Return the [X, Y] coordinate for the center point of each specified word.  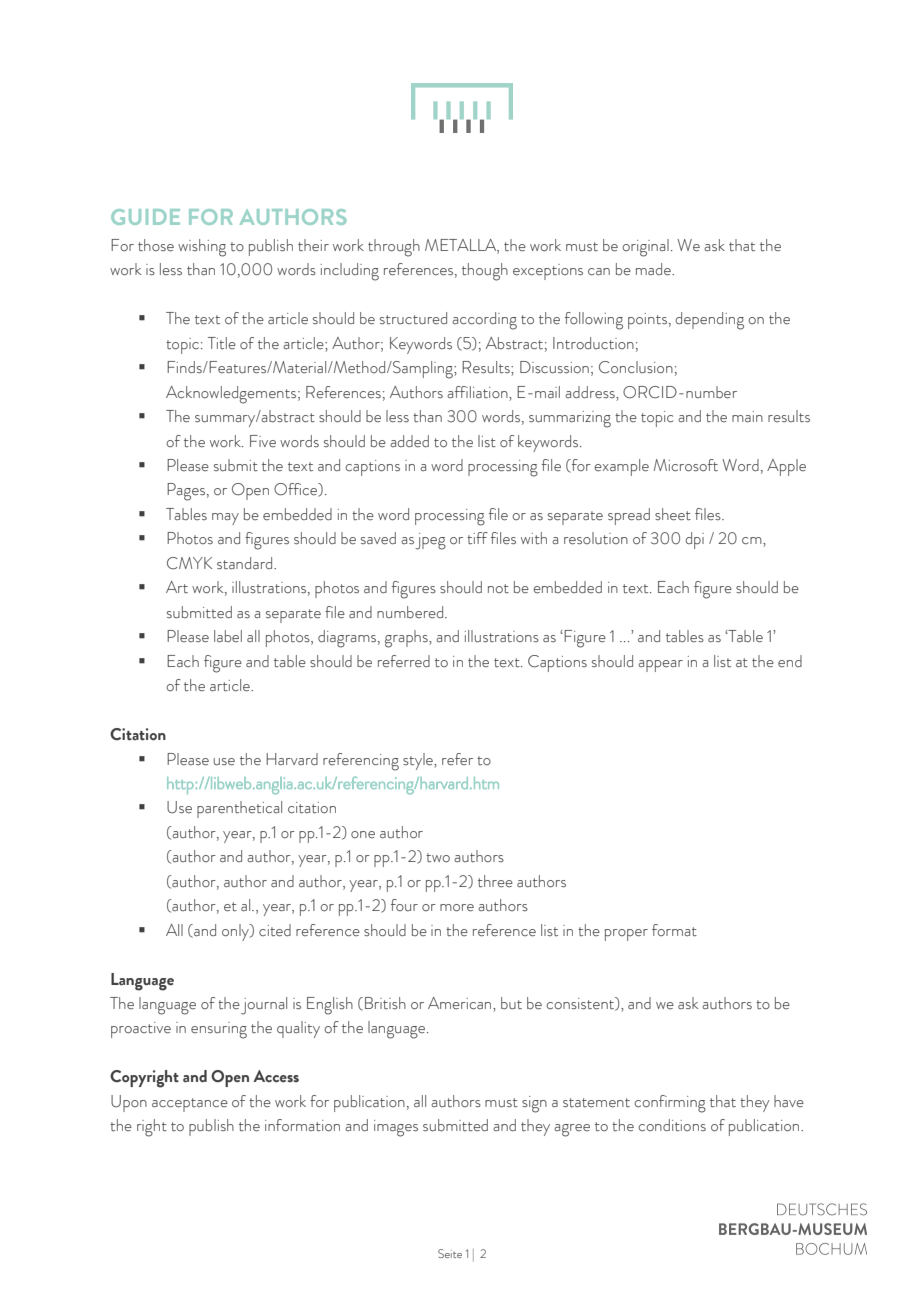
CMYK [189, 563]
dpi [694, 540]
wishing [202, 248]
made [654, 269]
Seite [450, 1253]
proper [626, 935]
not [498, 589]
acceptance [190, 1105]
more [457, 908]
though [485, 272]
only [236, 932]
